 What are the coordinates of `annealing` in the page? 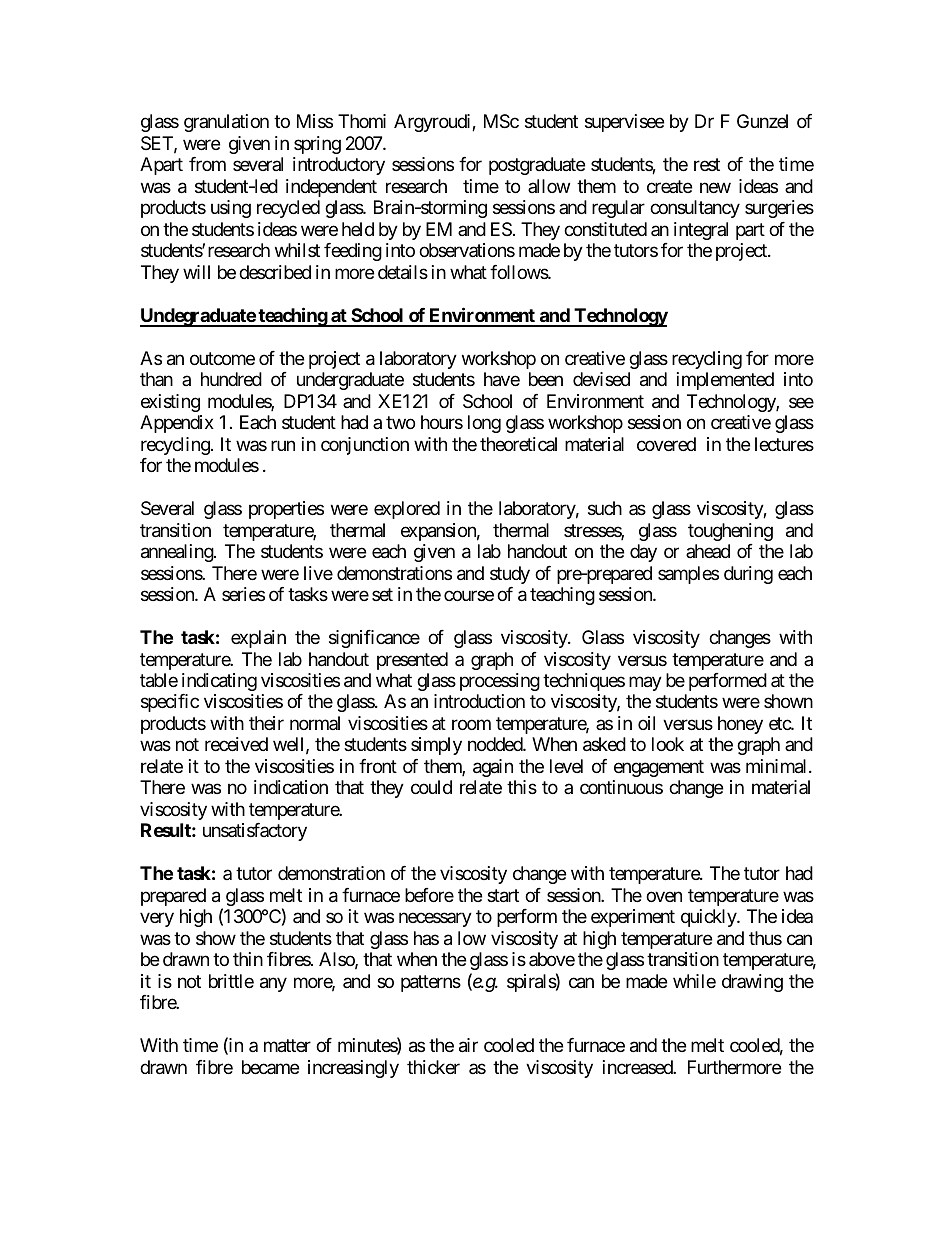 It's located at (178, 553).
